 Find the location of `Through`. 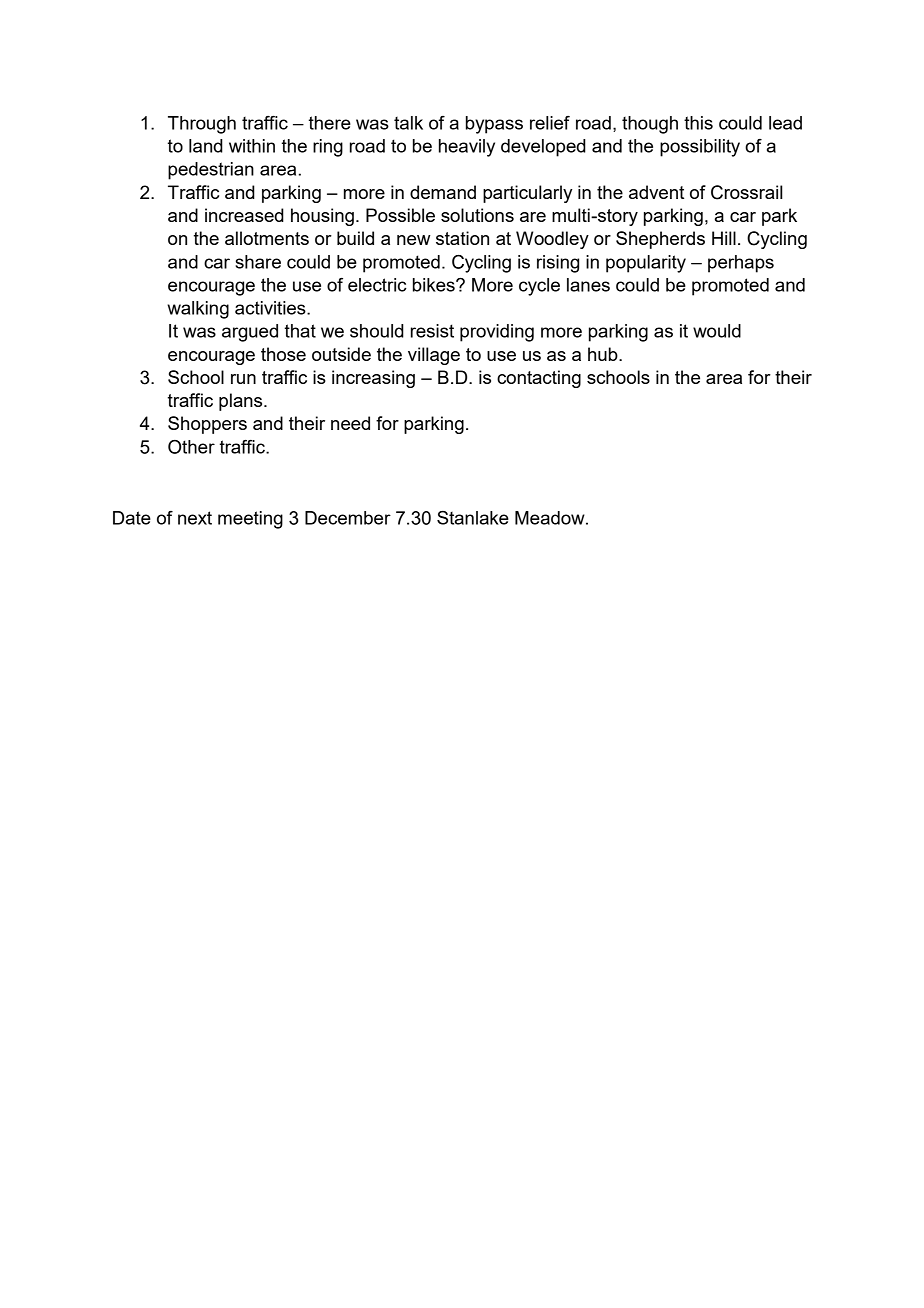

Through is located at coordinates (202, 125).
